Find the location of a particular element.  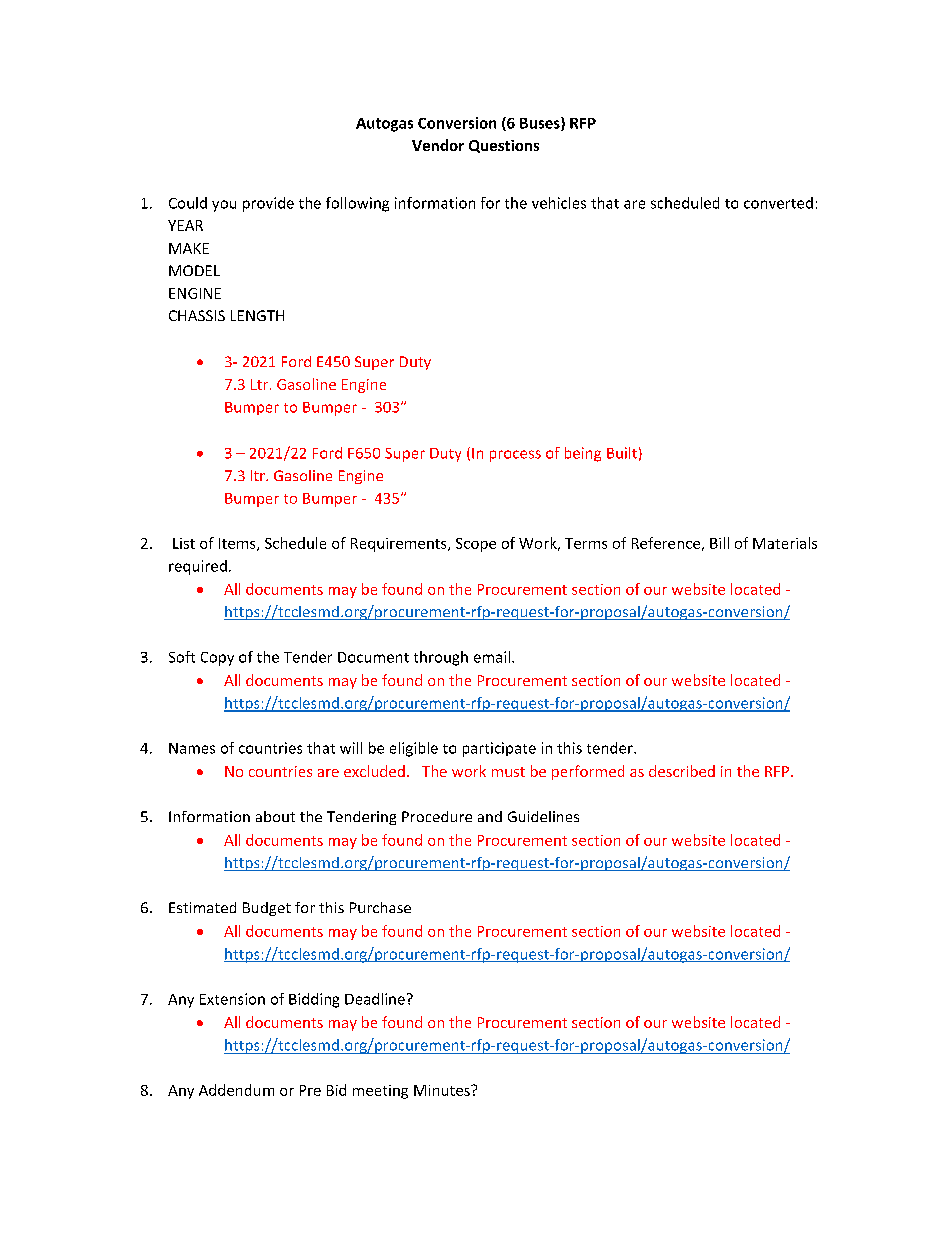

Addendum is located at coordinates (236, 1090).
